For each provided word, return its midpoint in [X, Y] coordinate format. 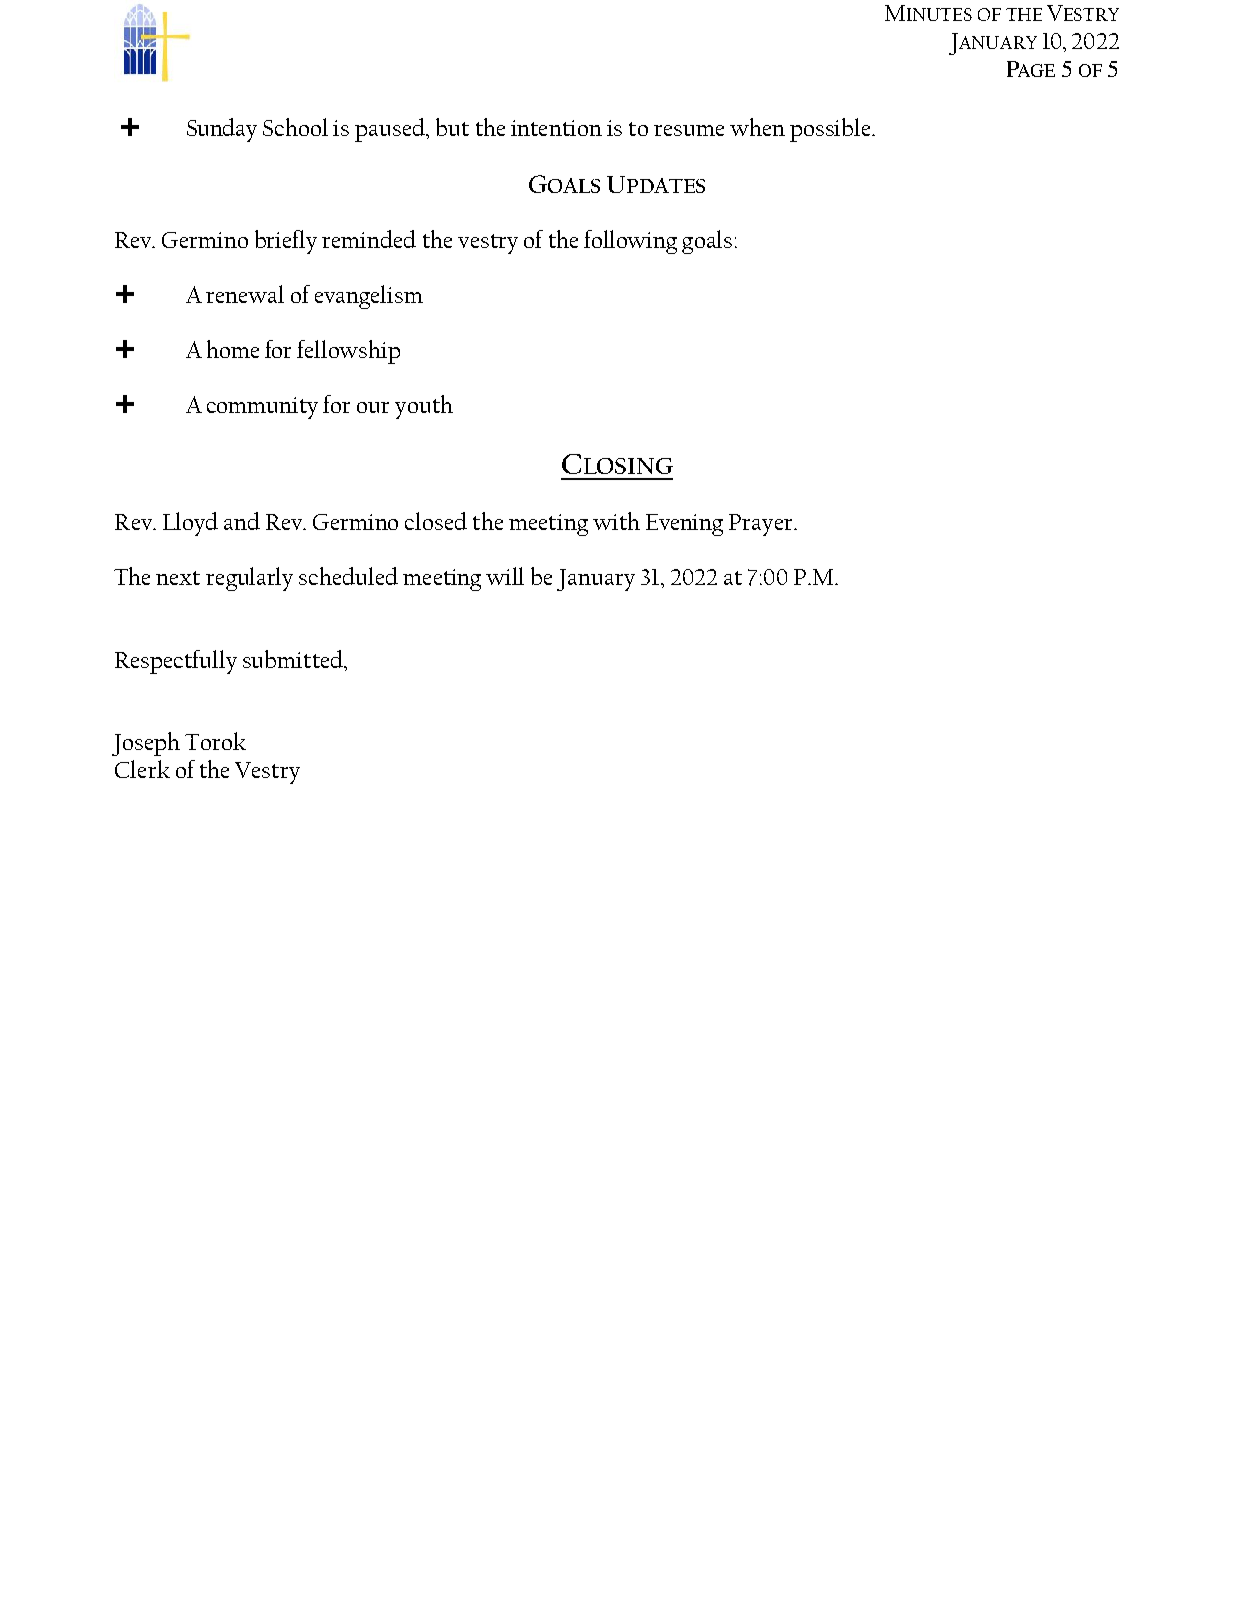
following [630, 242]
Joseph [146, 744]
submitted [294, 660]
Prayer [762, 525]
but [452, 127]
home [233, 349]
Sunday [222, 130]
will [505, 576]
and [242, 521]
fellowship [348, 352]
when [757, 127]
